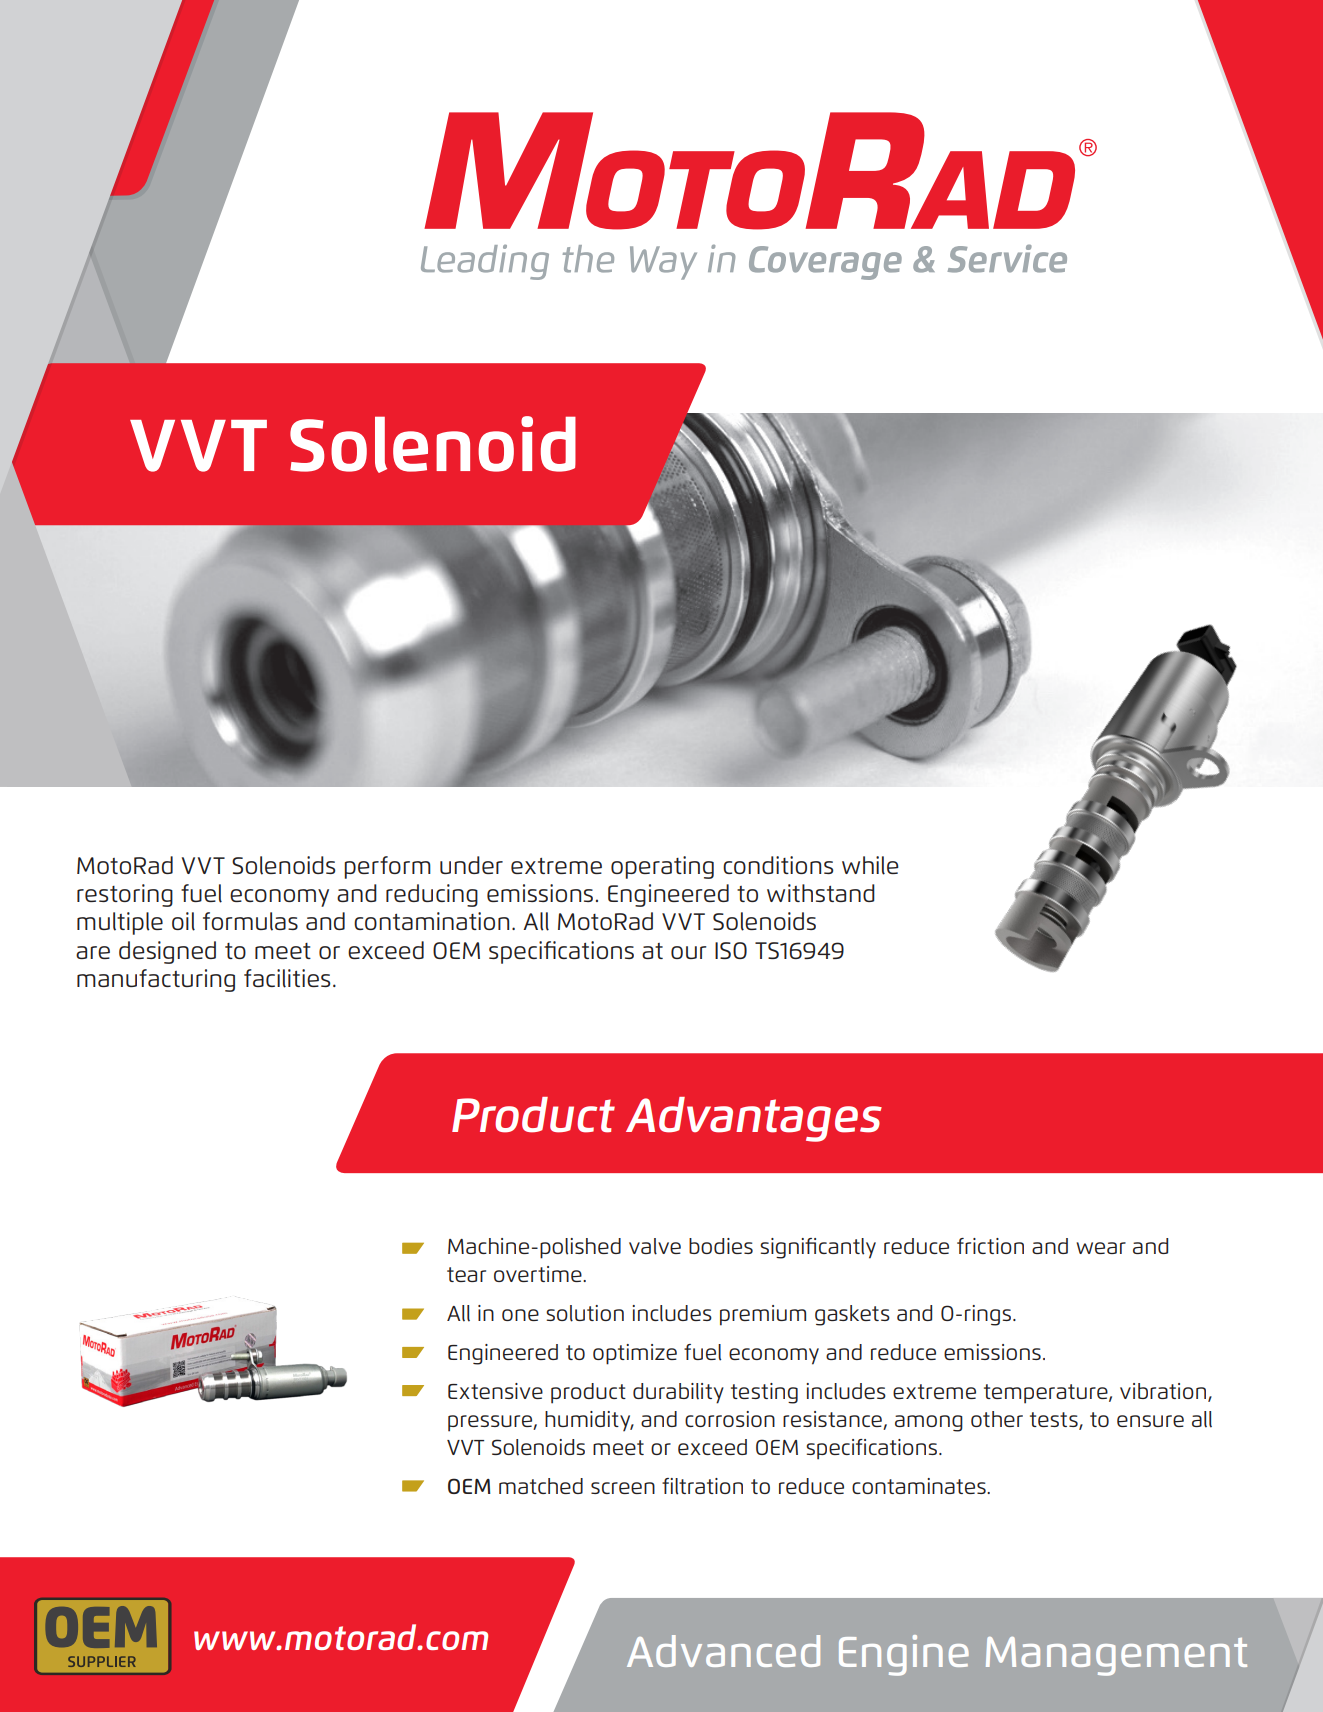 The height and width of the screenshot is (1712, 1323). Describe the element at coordinates (520, 1315) in the screenshot. I see `one` at that location.
